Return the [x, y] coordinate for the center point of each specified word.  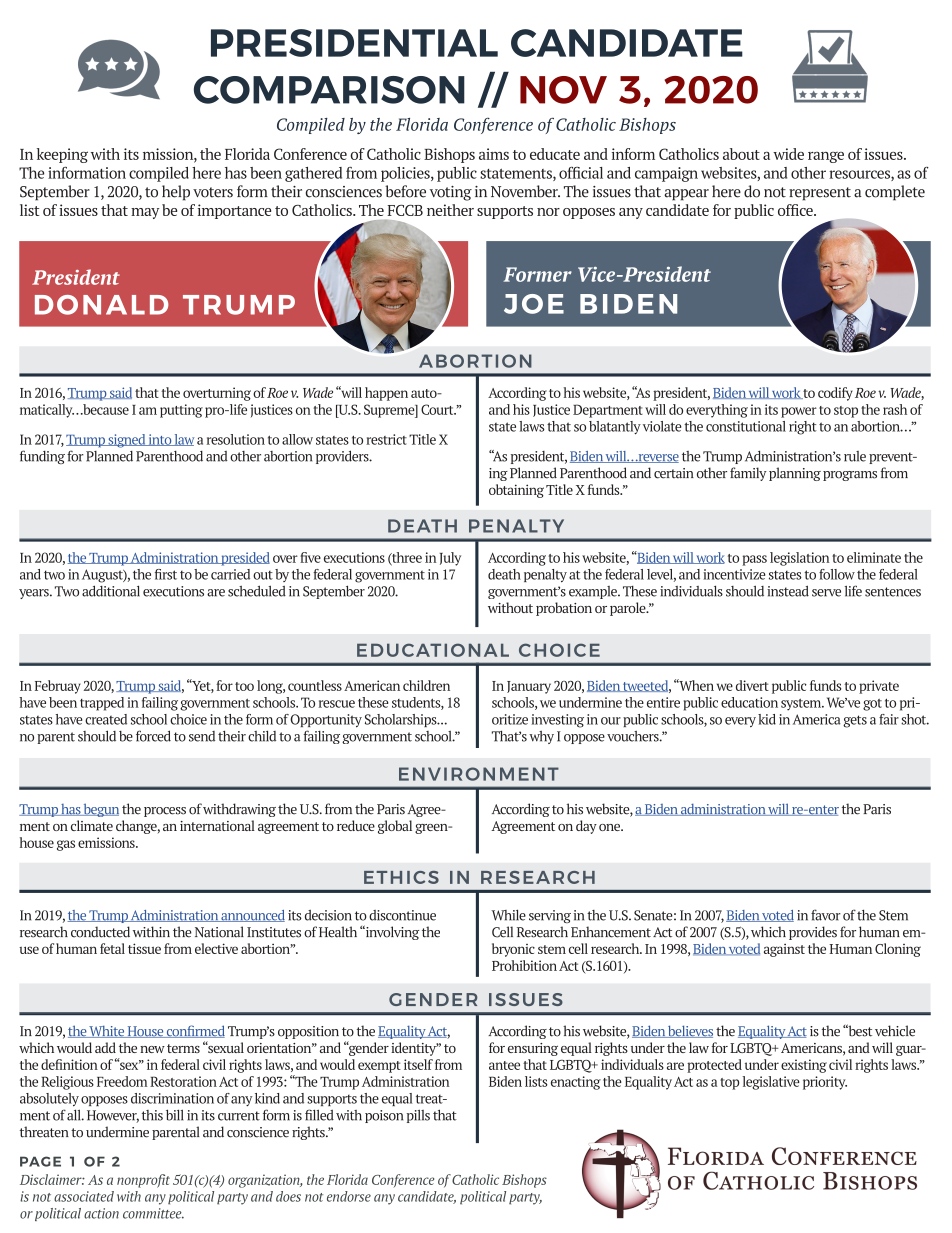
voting [451, 193]
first [166, 574]
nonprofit [143, 1181]
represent [820, 194]
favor [826, 915]
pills [418, 1116]
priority [825, 1083]
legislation [799, 559]
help [176, 193]
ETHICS [401, 877]
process [165, 812]
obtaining [516, 491]
